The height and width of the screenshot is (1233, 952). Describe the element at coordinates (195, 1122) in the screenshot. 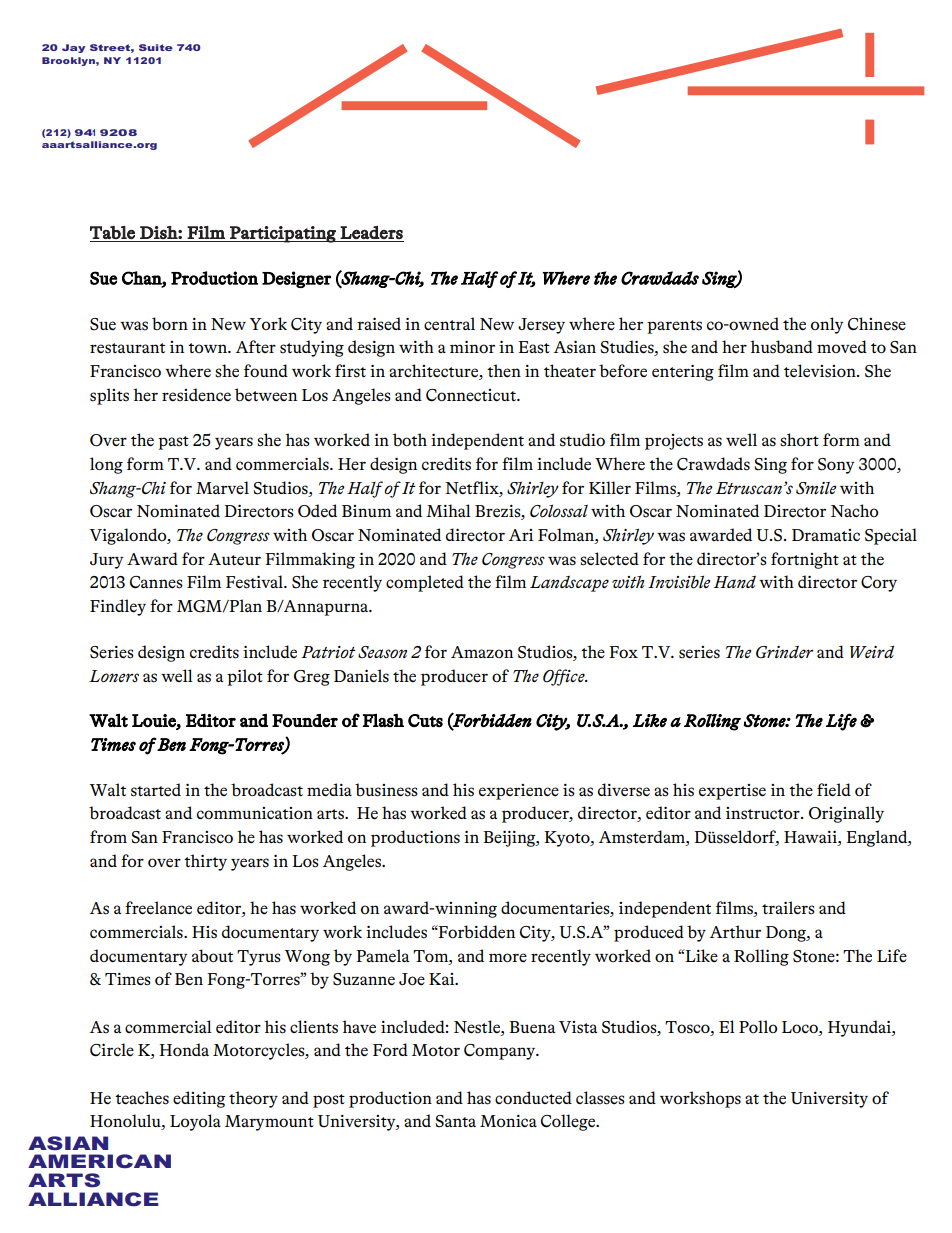

I see `Loyola` at that location.
